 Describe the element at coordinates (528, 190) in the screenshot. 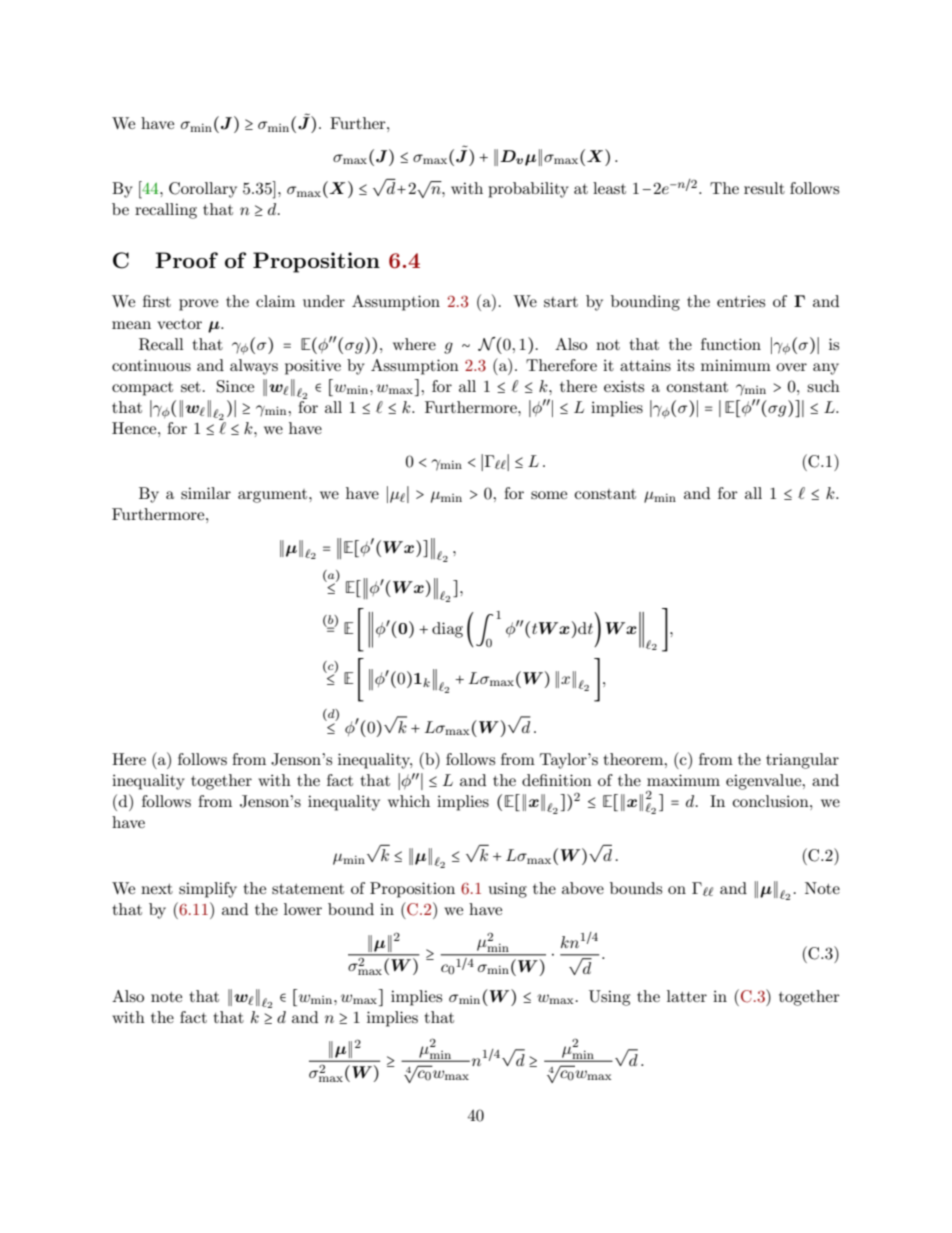

I see `probability` at that location.
